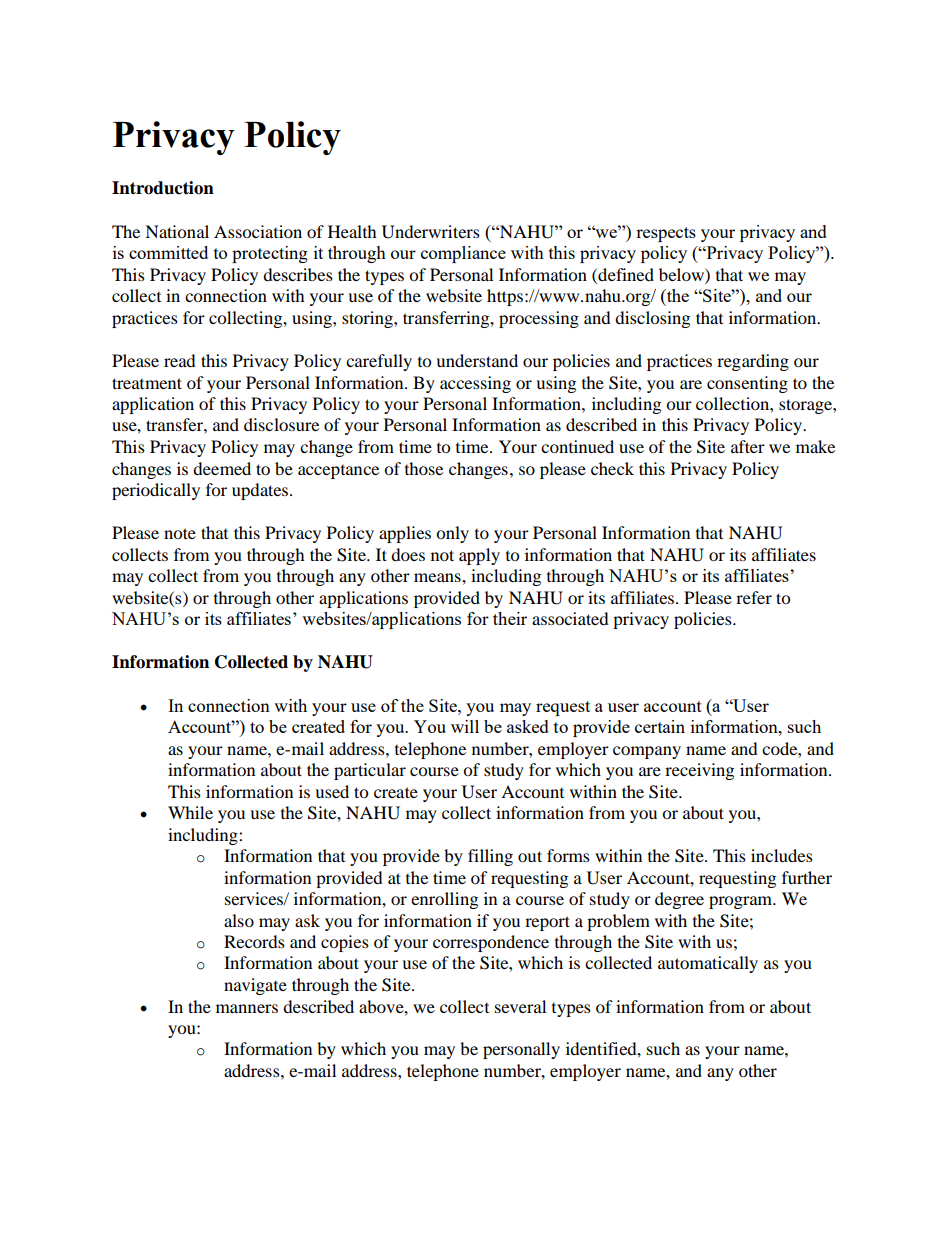 The height and width of the screenshot is (1233, 952). What do you see at coordinates (180, 533) in the screenshot?
I see `note` at bounding box center [180, 533].
